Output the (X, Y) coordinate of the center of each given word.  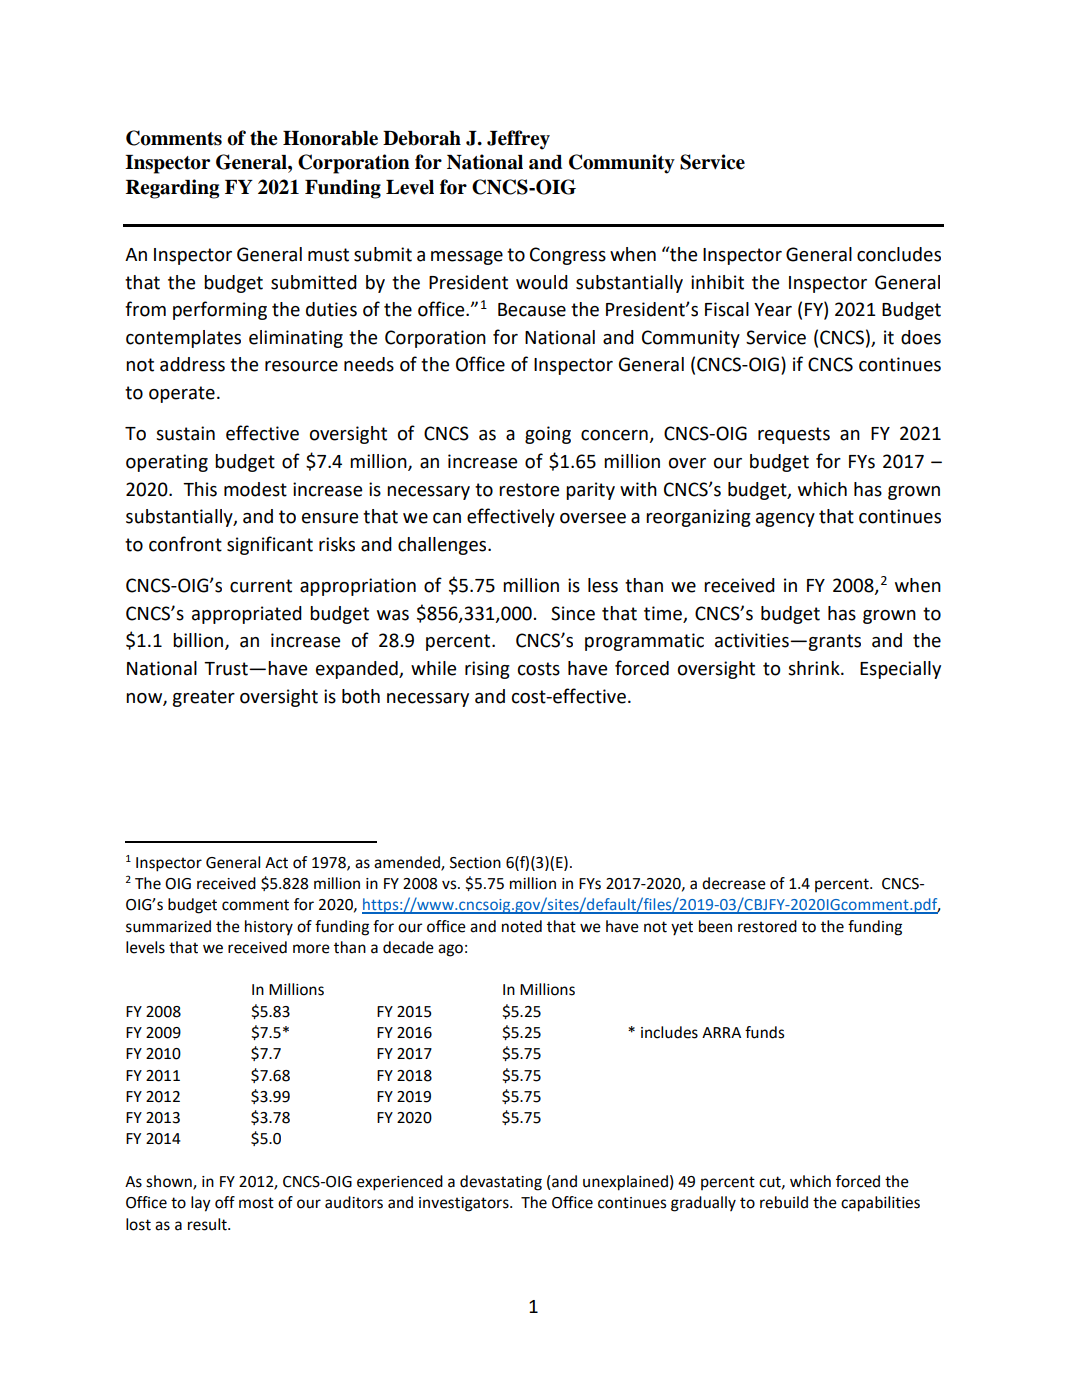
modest (255, 489)
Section (475, 863)
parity (590, 491)
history (269, 927)
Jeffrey (518, 140)
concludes (899, 254)
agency (785, 520)
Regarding (172, 189)
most (256, 1203)
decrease (734, 883)
